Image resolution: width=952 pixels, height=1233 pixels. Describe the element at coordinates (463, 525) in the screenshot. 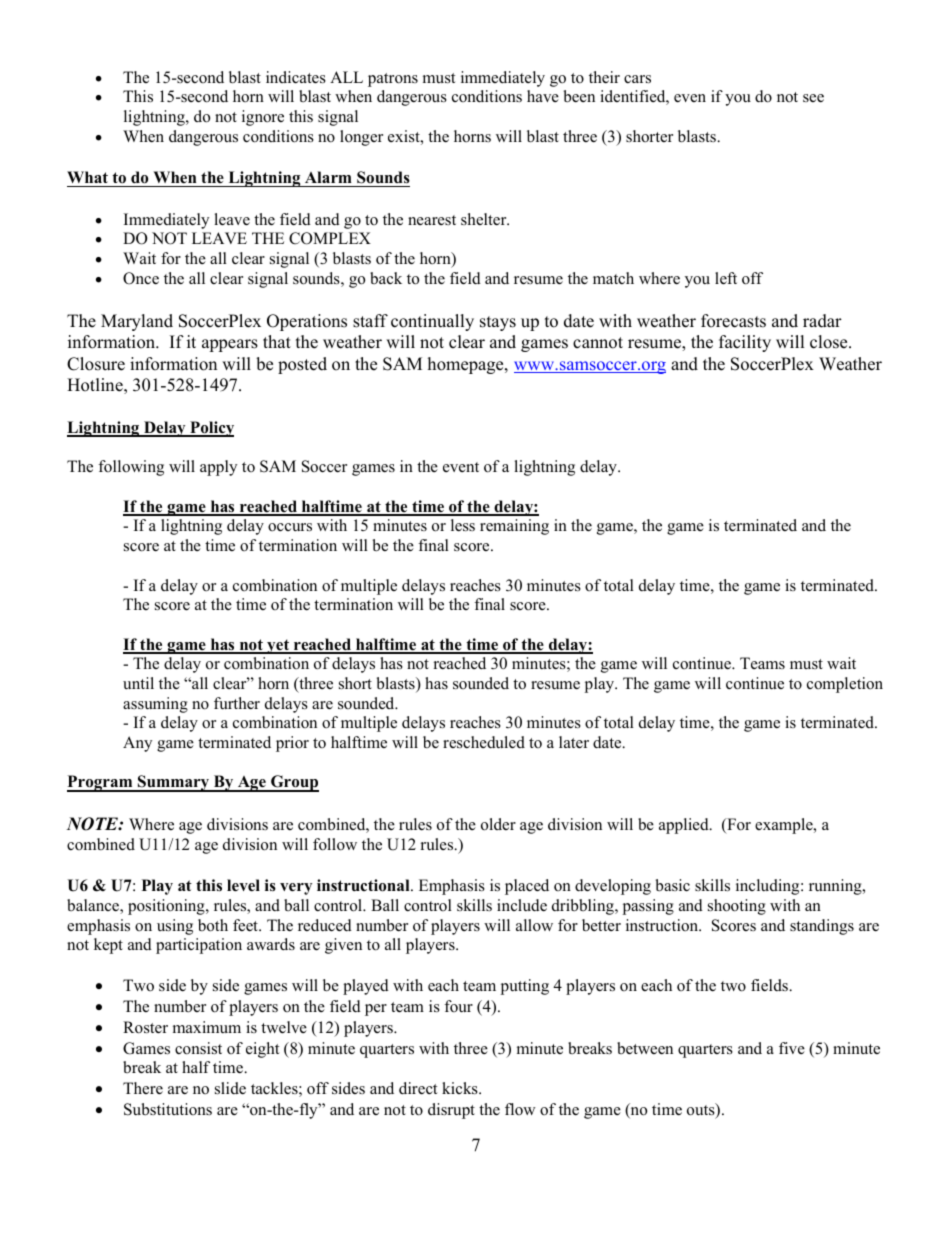

I see `less` at that location.
